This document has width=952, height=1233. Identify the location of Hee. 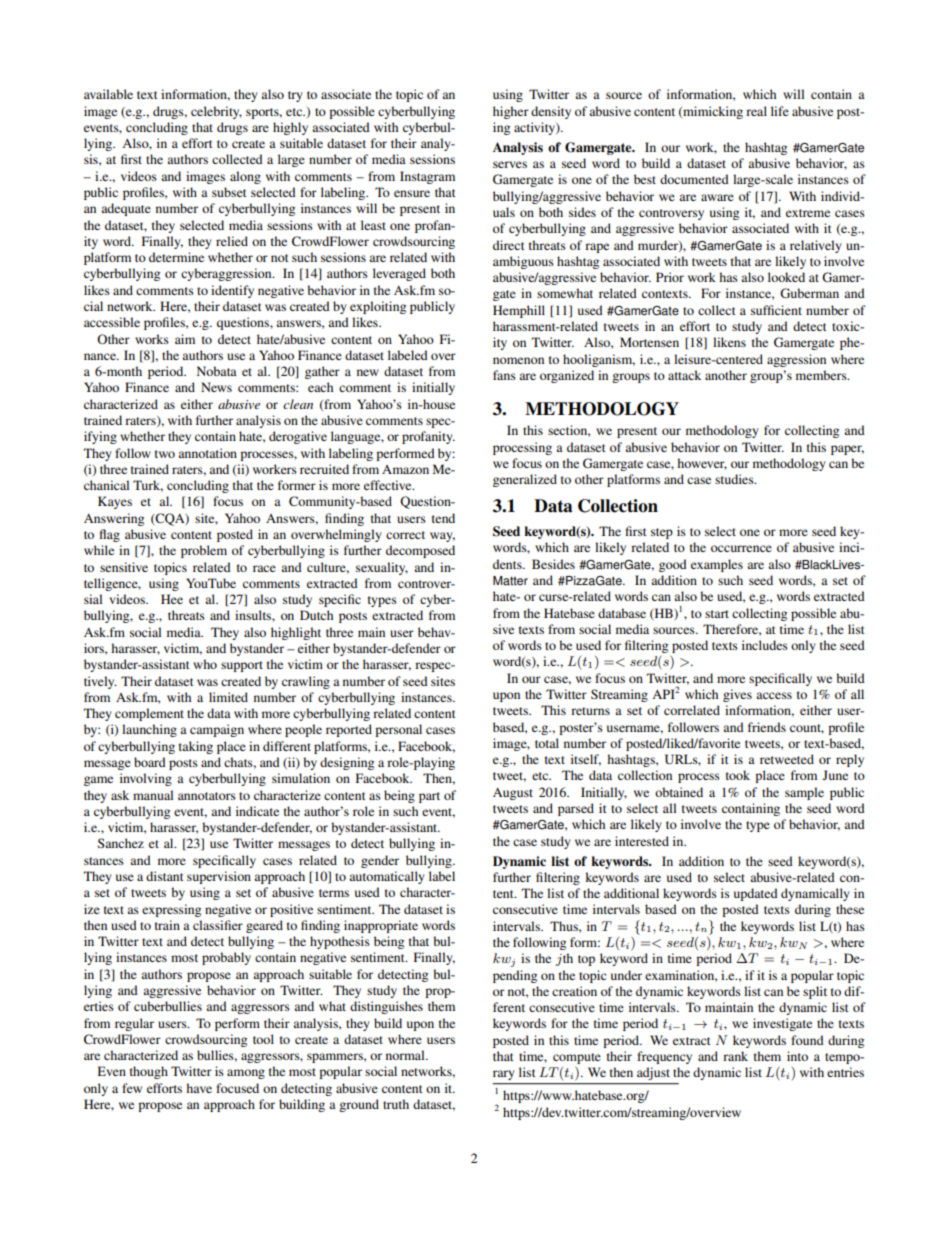
(172, 599).
